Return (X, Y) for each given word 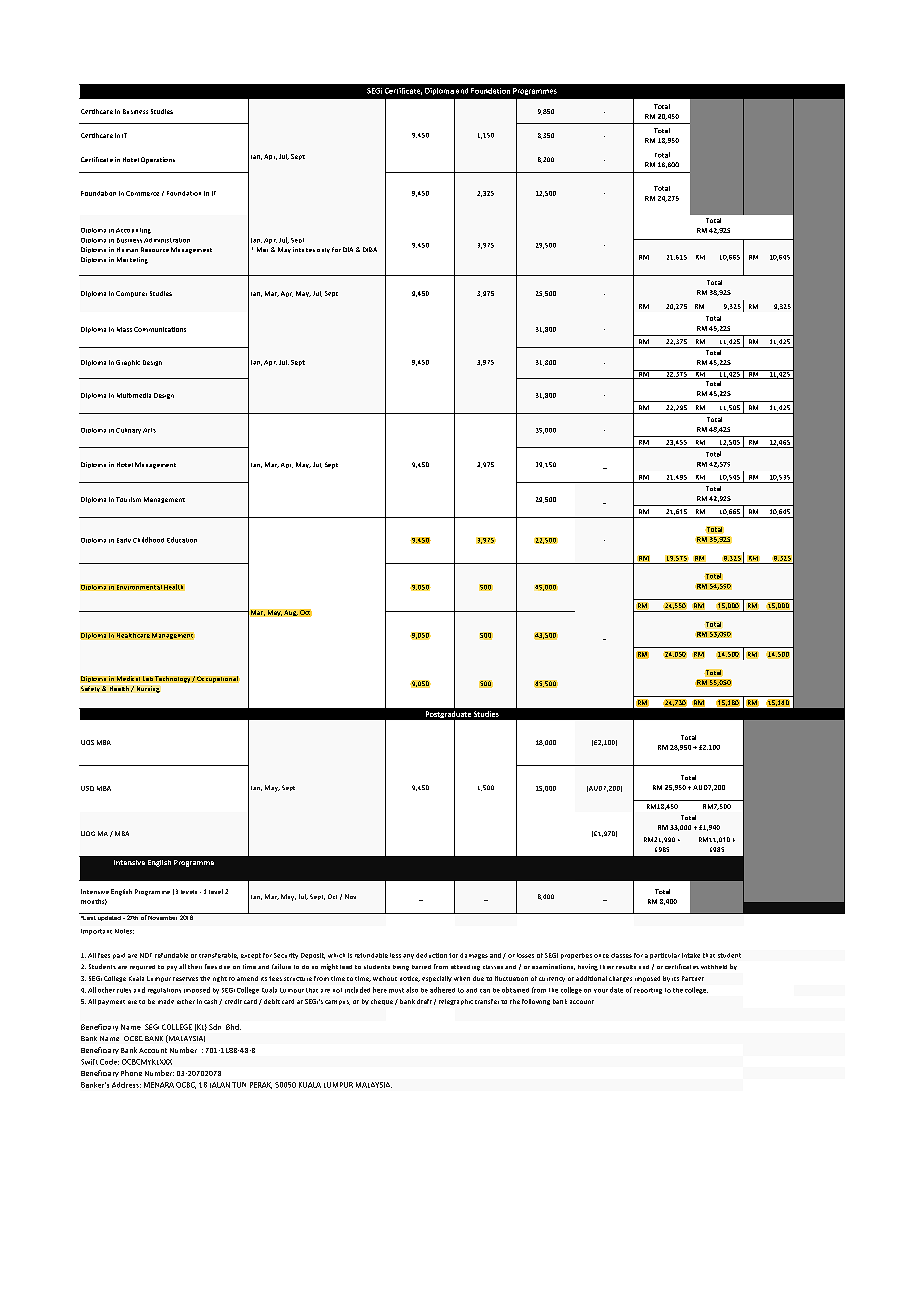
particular (665, 956)
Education (182, 540)
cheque (382, 1002)
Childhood (148, 540)
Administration (167, 240)
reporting (648, 991)
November (163, 916)
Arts (149, 430)
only (323, 250)
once (601, 956)
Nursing (148, 689)
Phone (131, 1073)
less (395, 955)
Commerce (142, 193)
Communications (160, 329)
